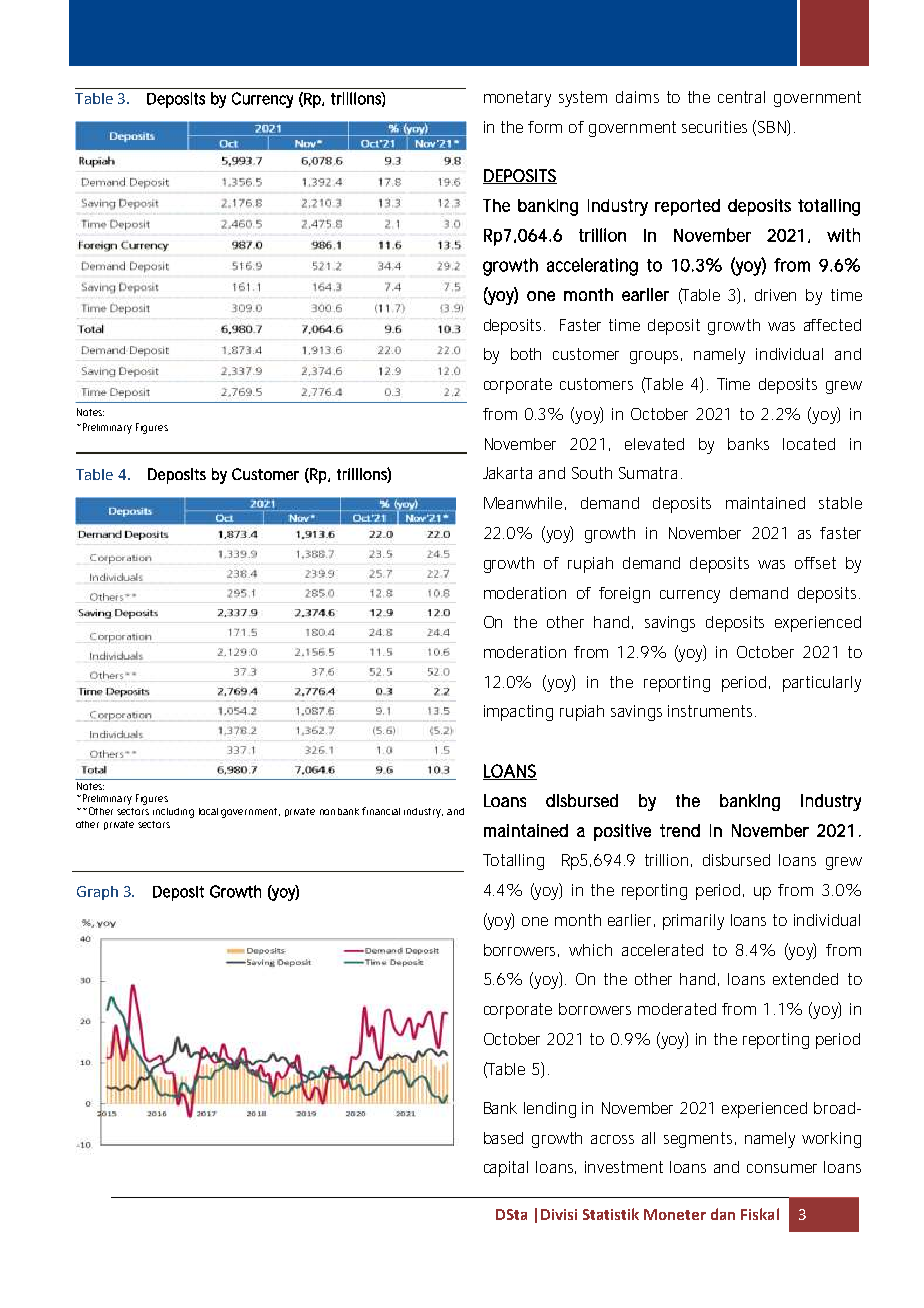 This screenshot has height=1308, width=924. I want to click on monetary, so click(517, 99).
